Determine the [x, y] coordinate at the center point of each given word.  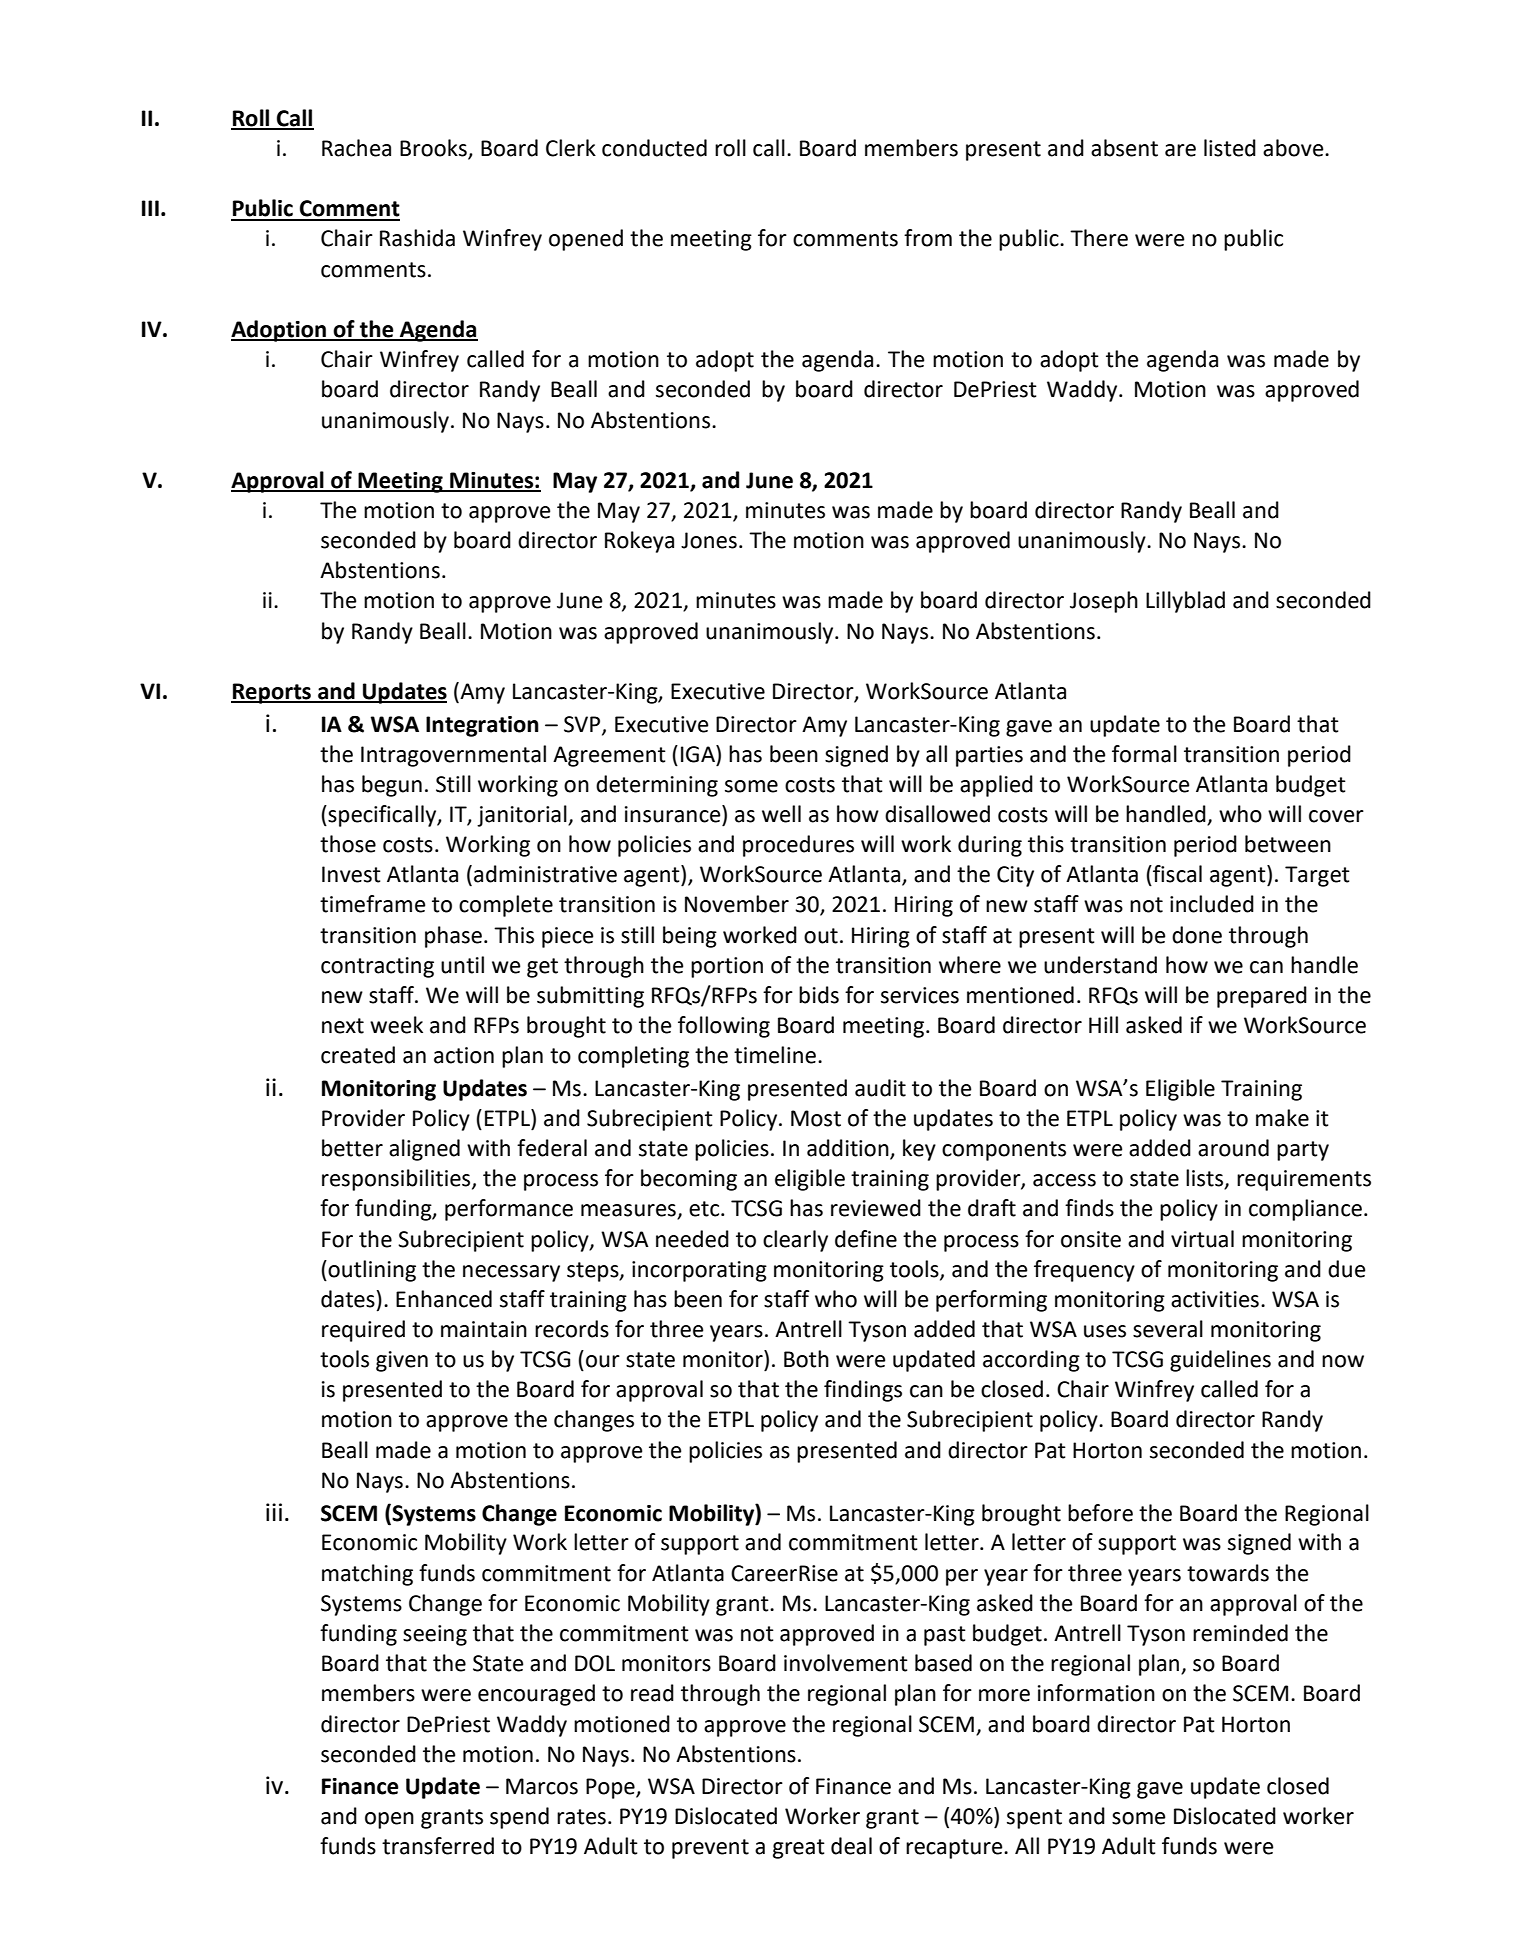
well [781, 814]
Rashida [417, 238]
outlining [371, 1271]
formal [1144, 754]
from [928, 238]
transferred [438, 1846]
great [799, 1849]
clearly [795, 1241]
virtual [1202, 1239]
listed [1230, 148]
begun [392, 786]
